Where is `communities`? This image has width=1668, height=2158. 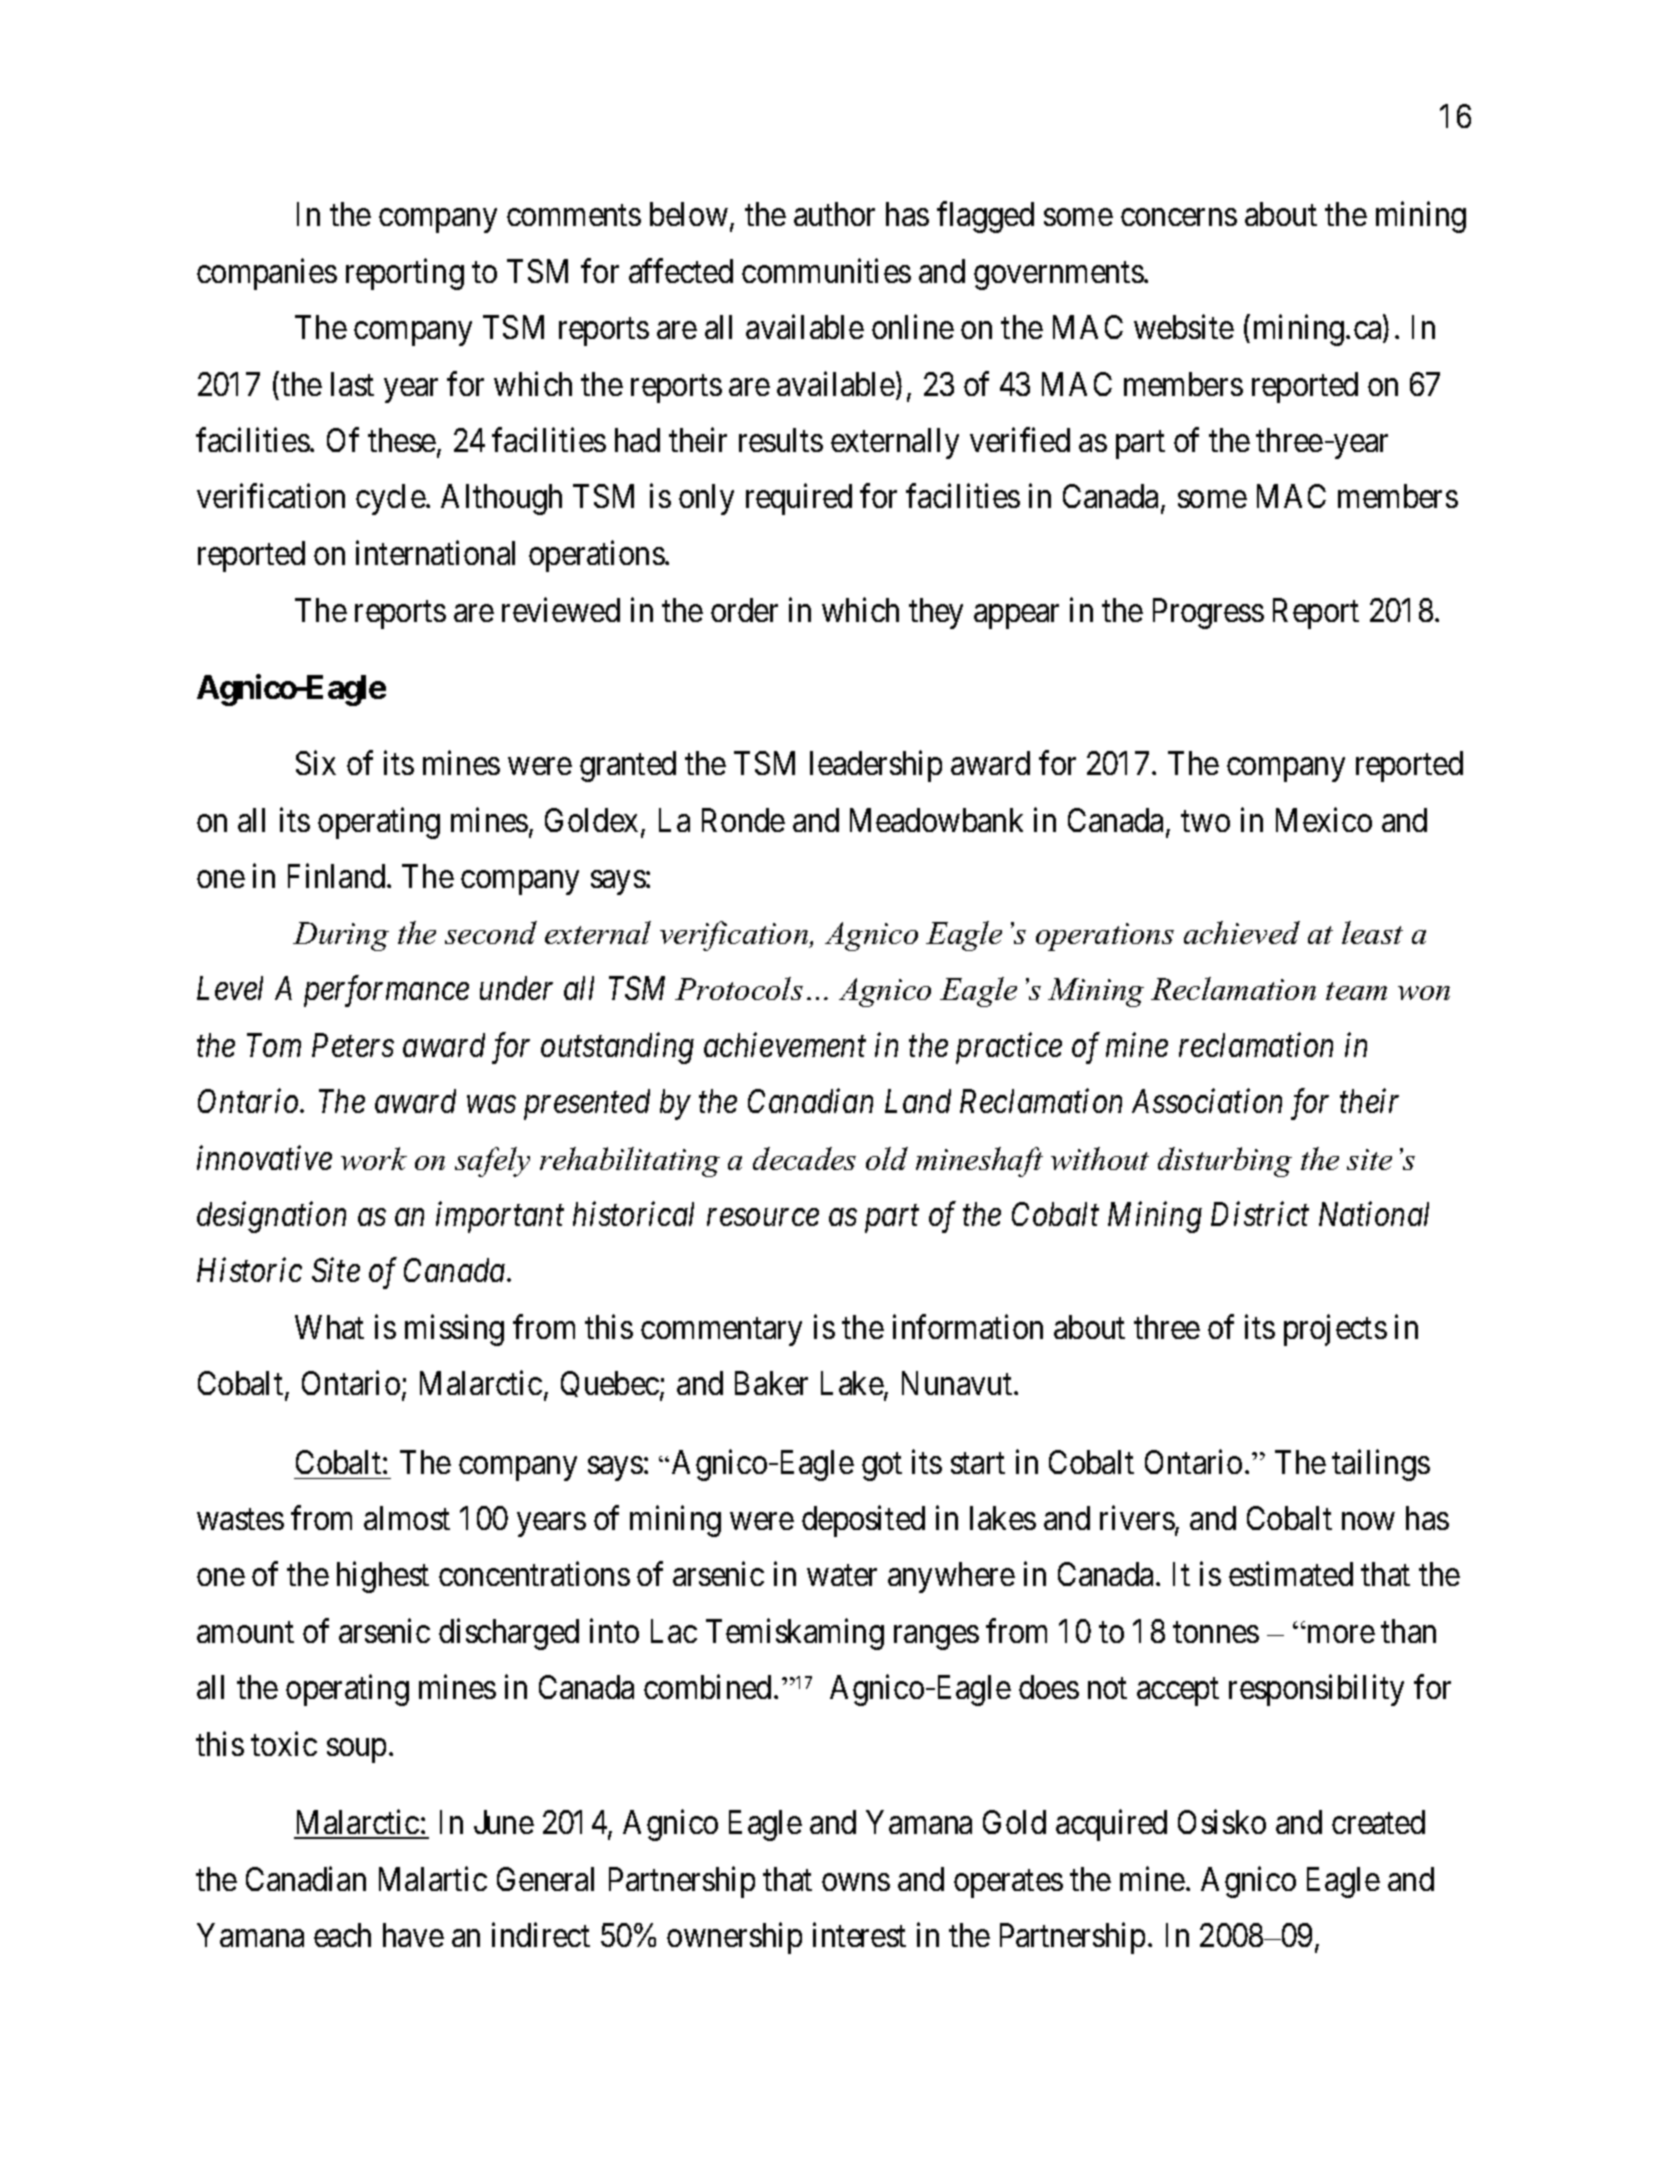
communities is located at coordinates (826, 270).
